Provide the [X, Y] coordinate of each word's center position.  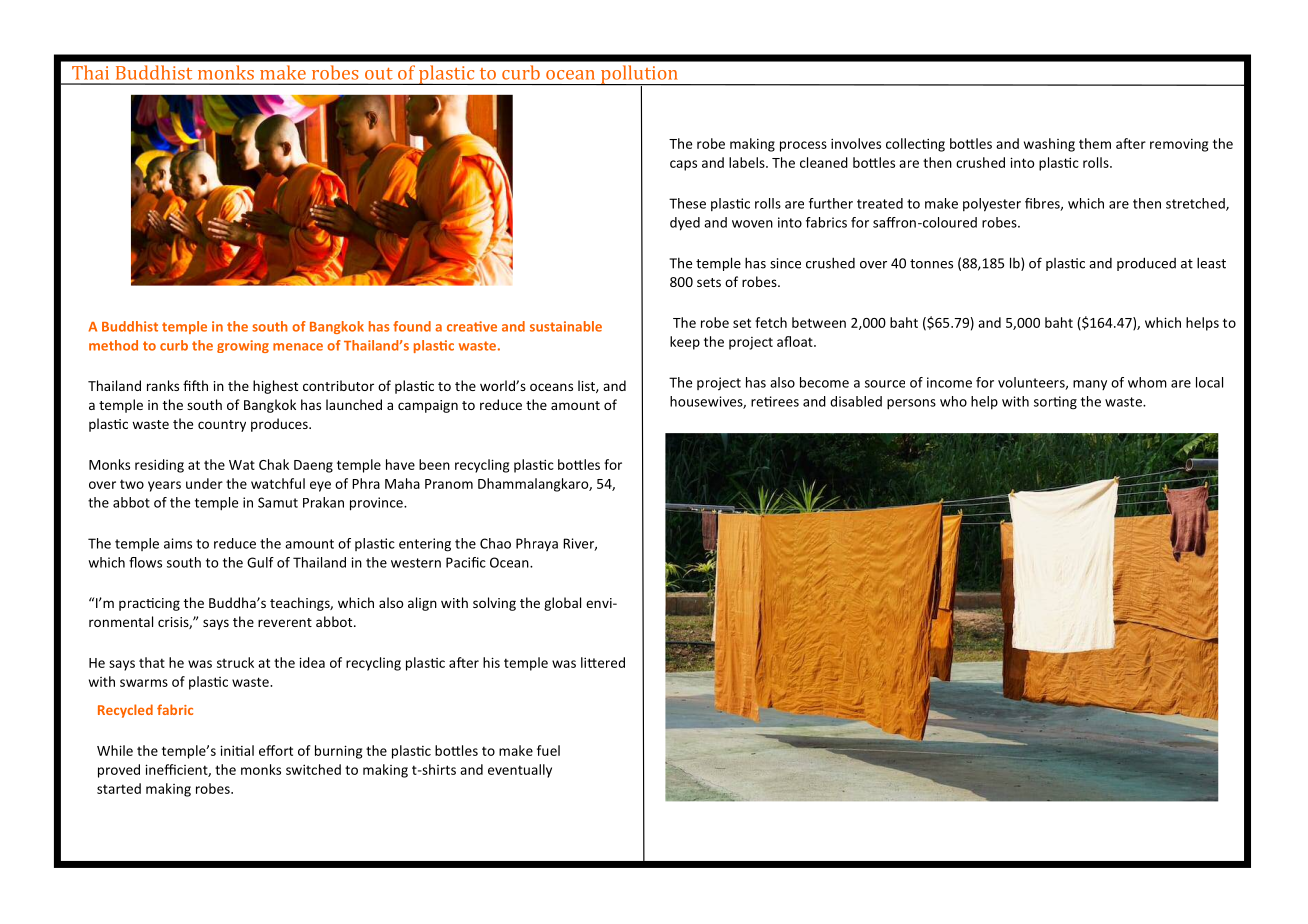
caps [683, 165]
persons [911, 404]
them [1095, 143]
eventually [520, 771]
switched [313, 769]
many [1090, 385]
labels [748, 162]
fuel [548, 750]
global [562, 604]
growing [243, 346]
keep [685, 343]
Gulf [260, 562]
